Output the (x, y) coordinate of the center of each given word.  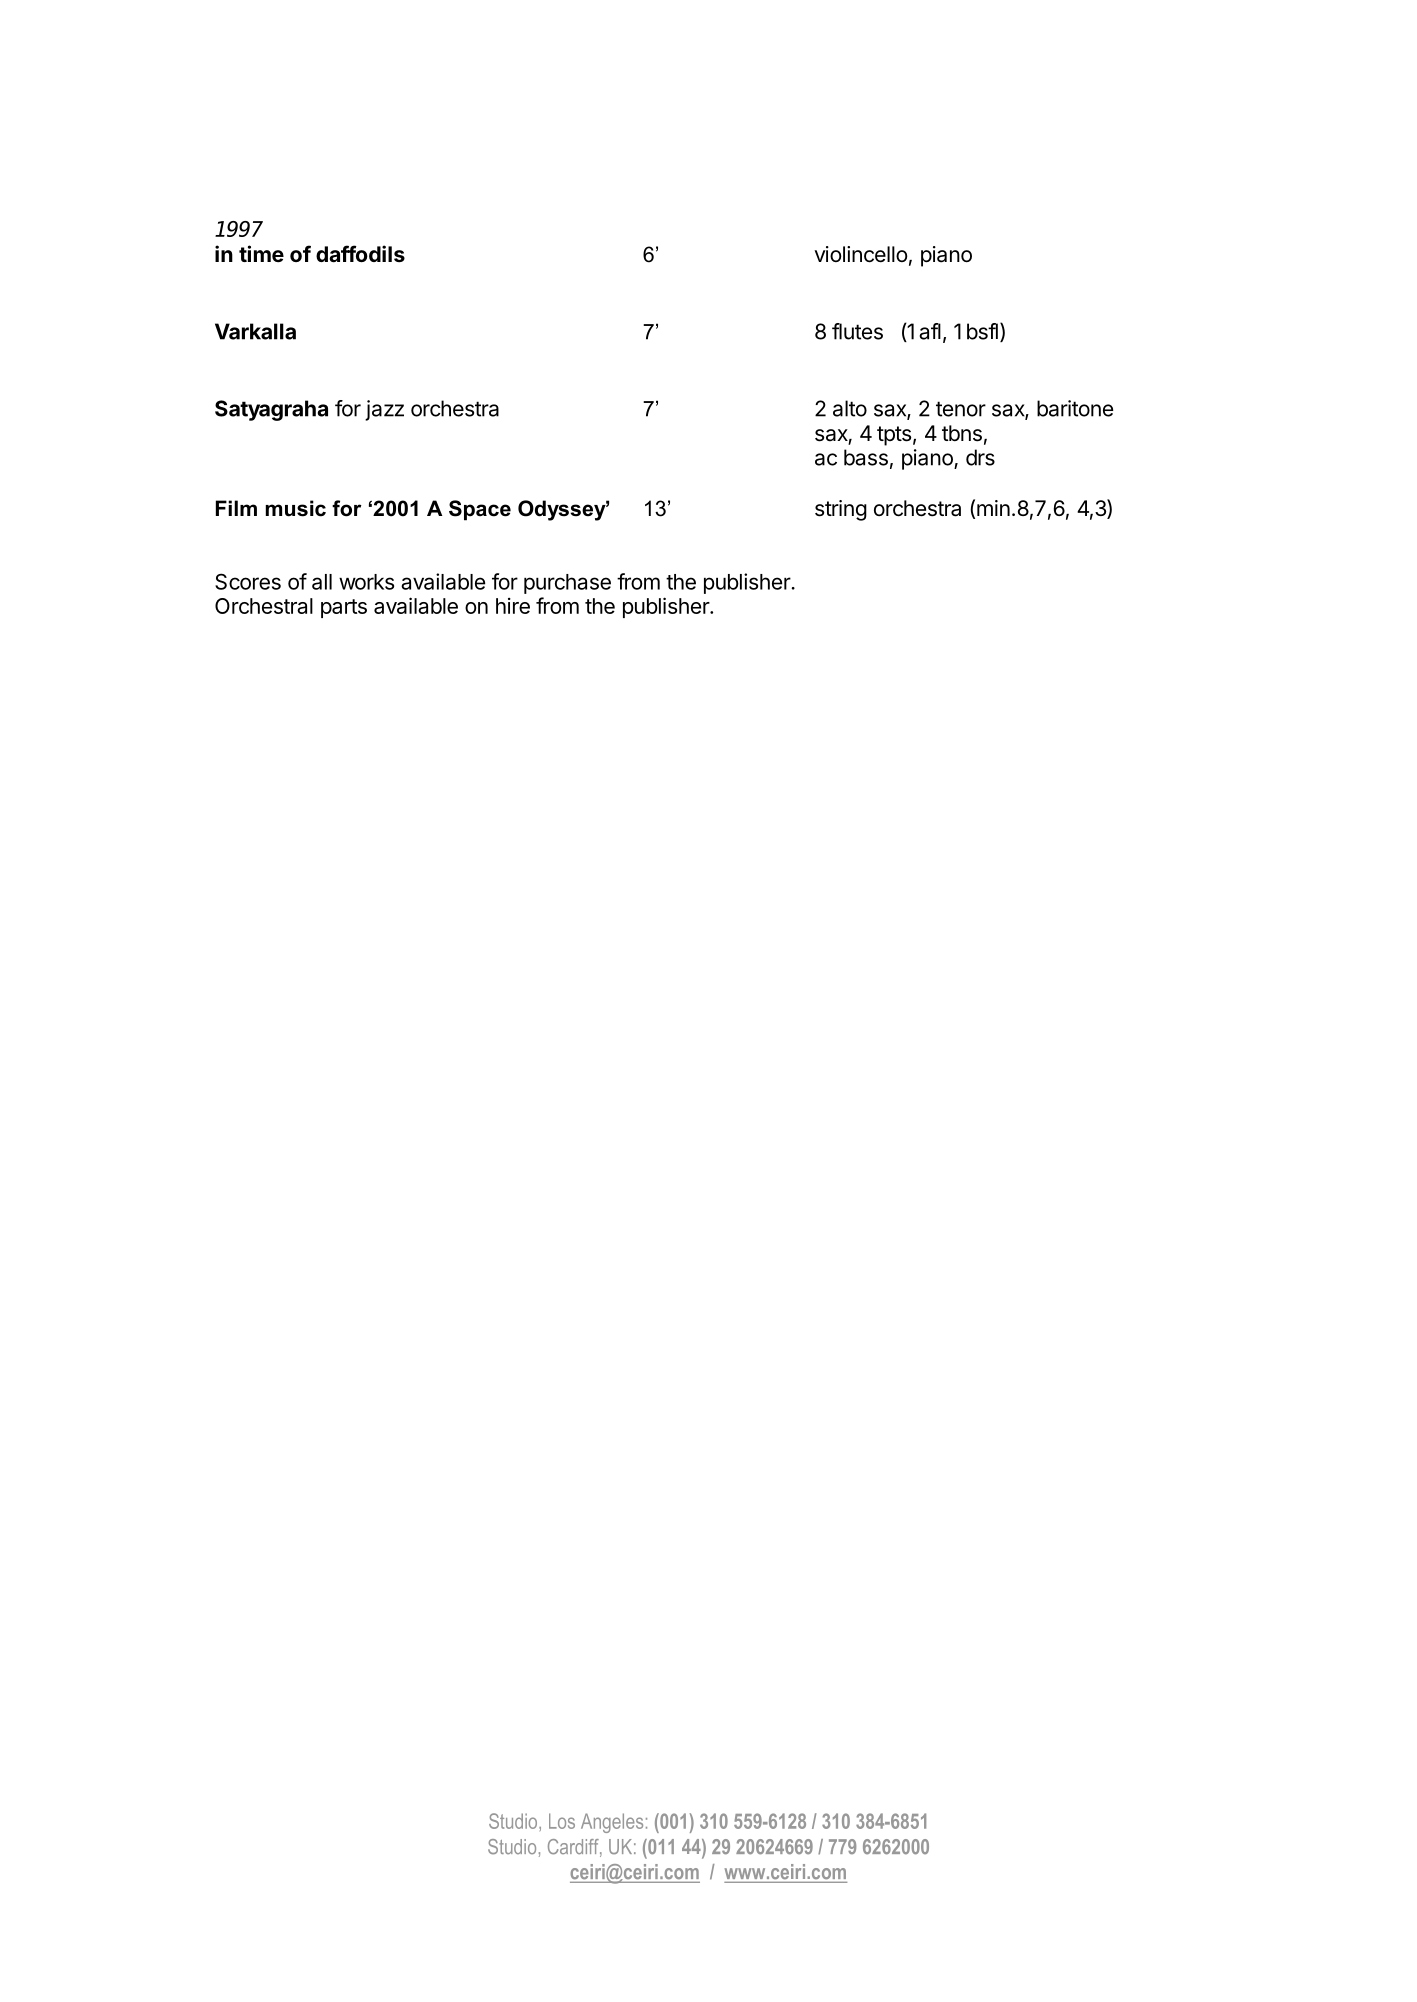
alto (850, 408)
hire (513, 606)
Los (562, 1821)
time (261, 253)
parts (344, 608)
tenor (961, 409)
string (841, 510)
